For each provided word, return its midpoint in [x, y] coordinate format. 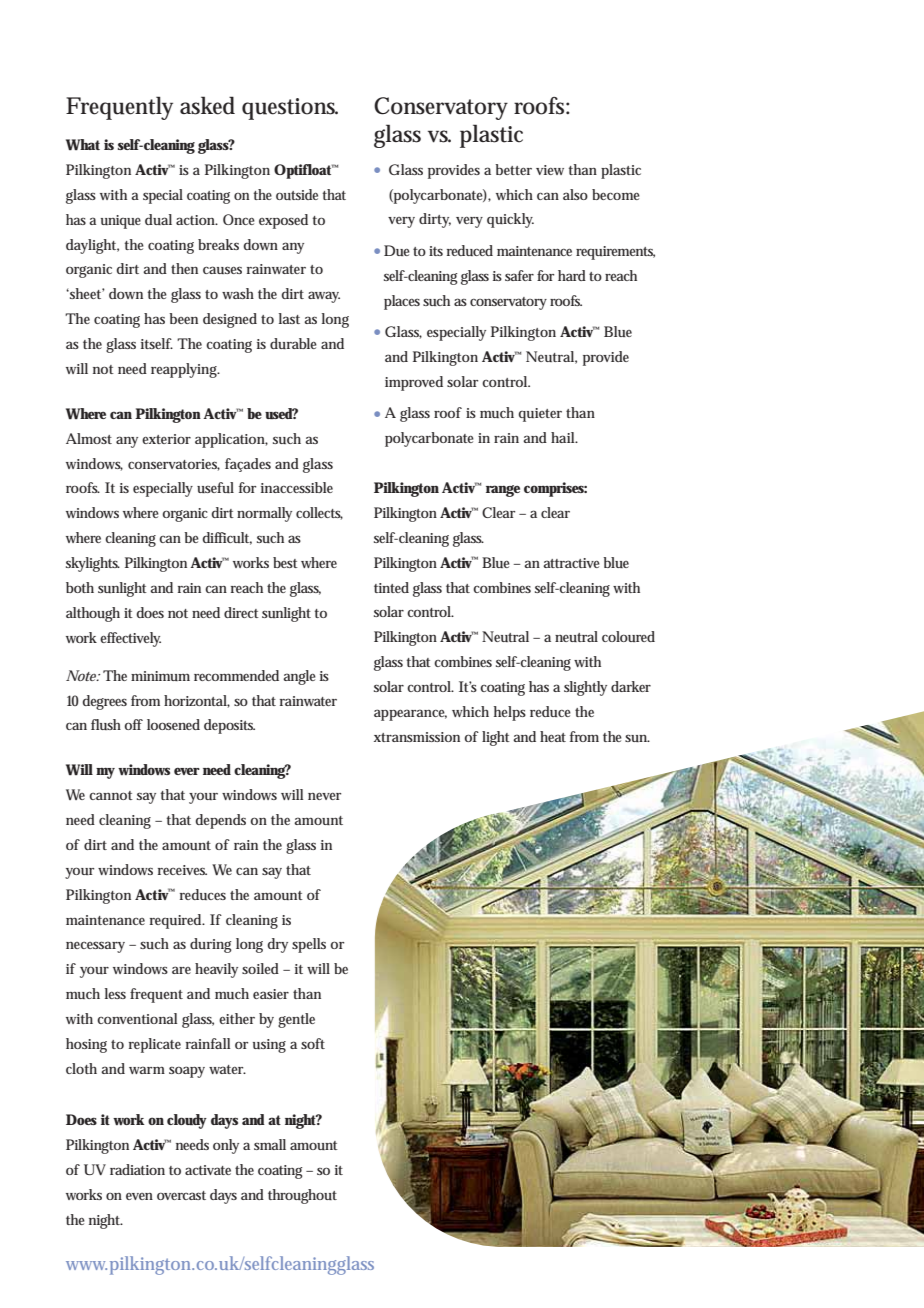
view [550, 170]
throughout [302, 1196]
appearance [410, 715]
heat [553, 736]
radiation [137, 1169]
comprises [555, 489]
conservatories [174, 465]
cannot [111, 795]
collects [319, 513]
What [83, 145]
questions [290, 109]
